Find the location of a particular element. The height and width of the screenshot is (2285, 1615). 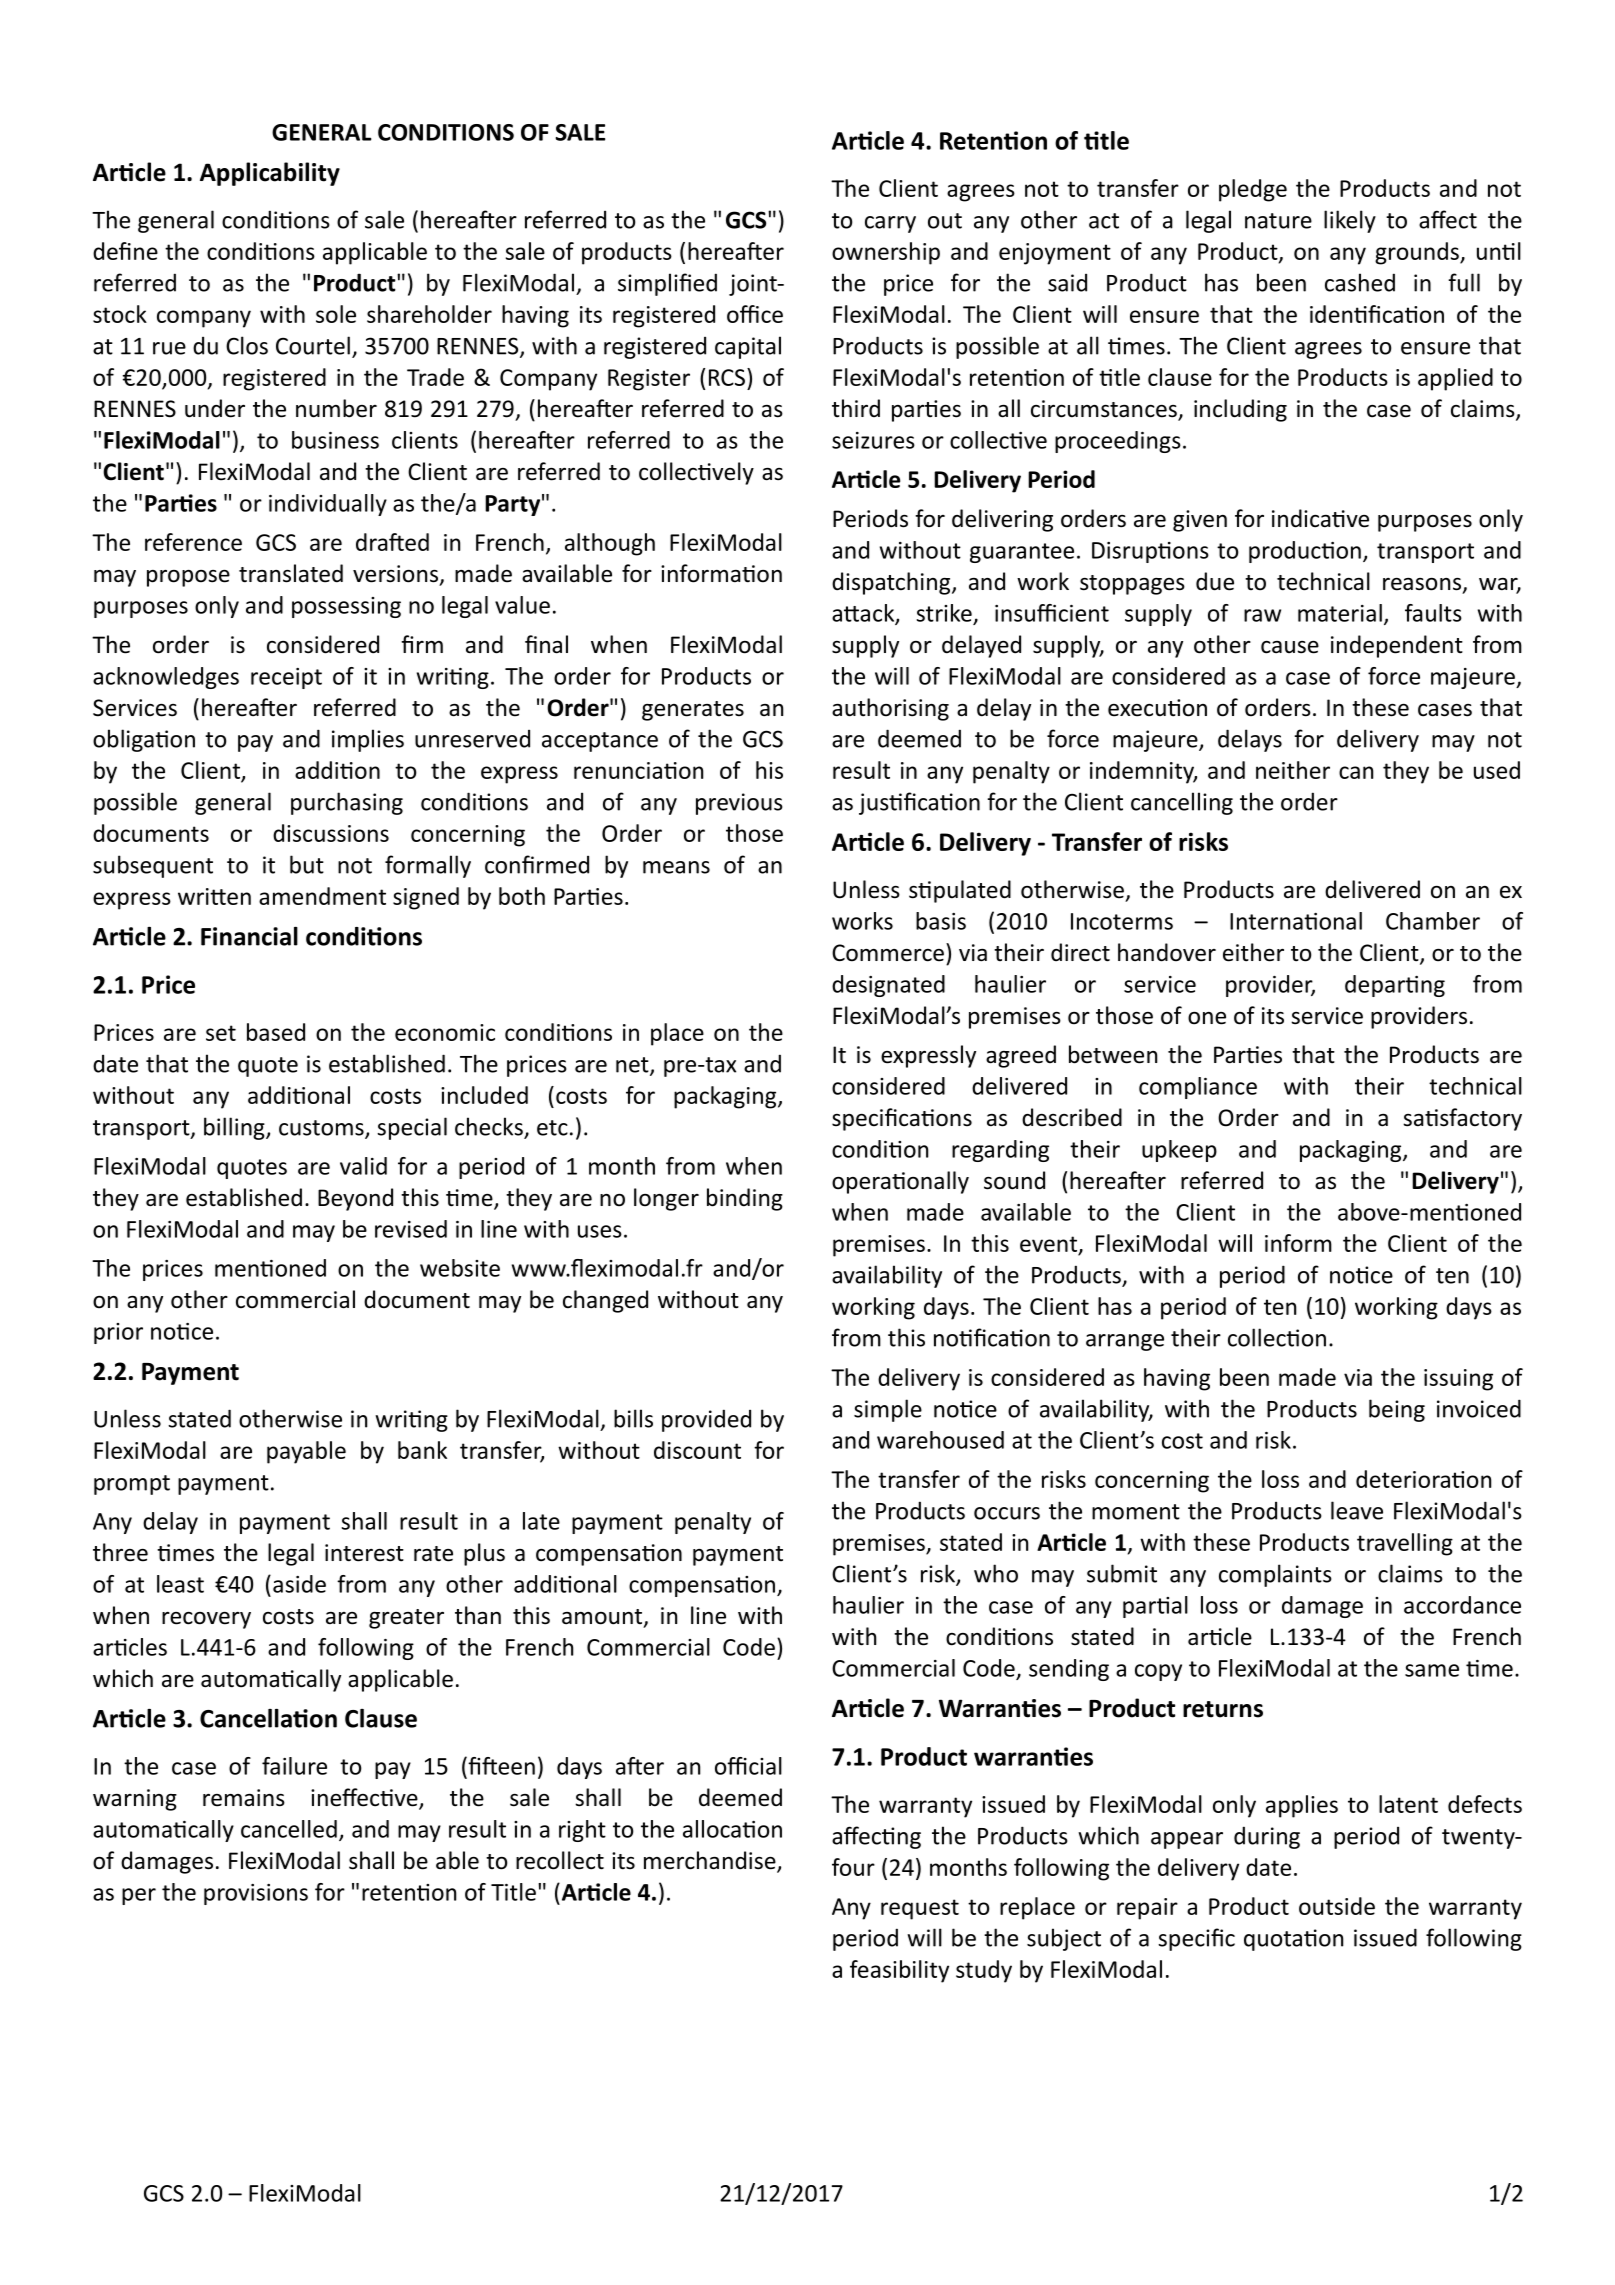

likely is located at coordinates (1350, 221).
